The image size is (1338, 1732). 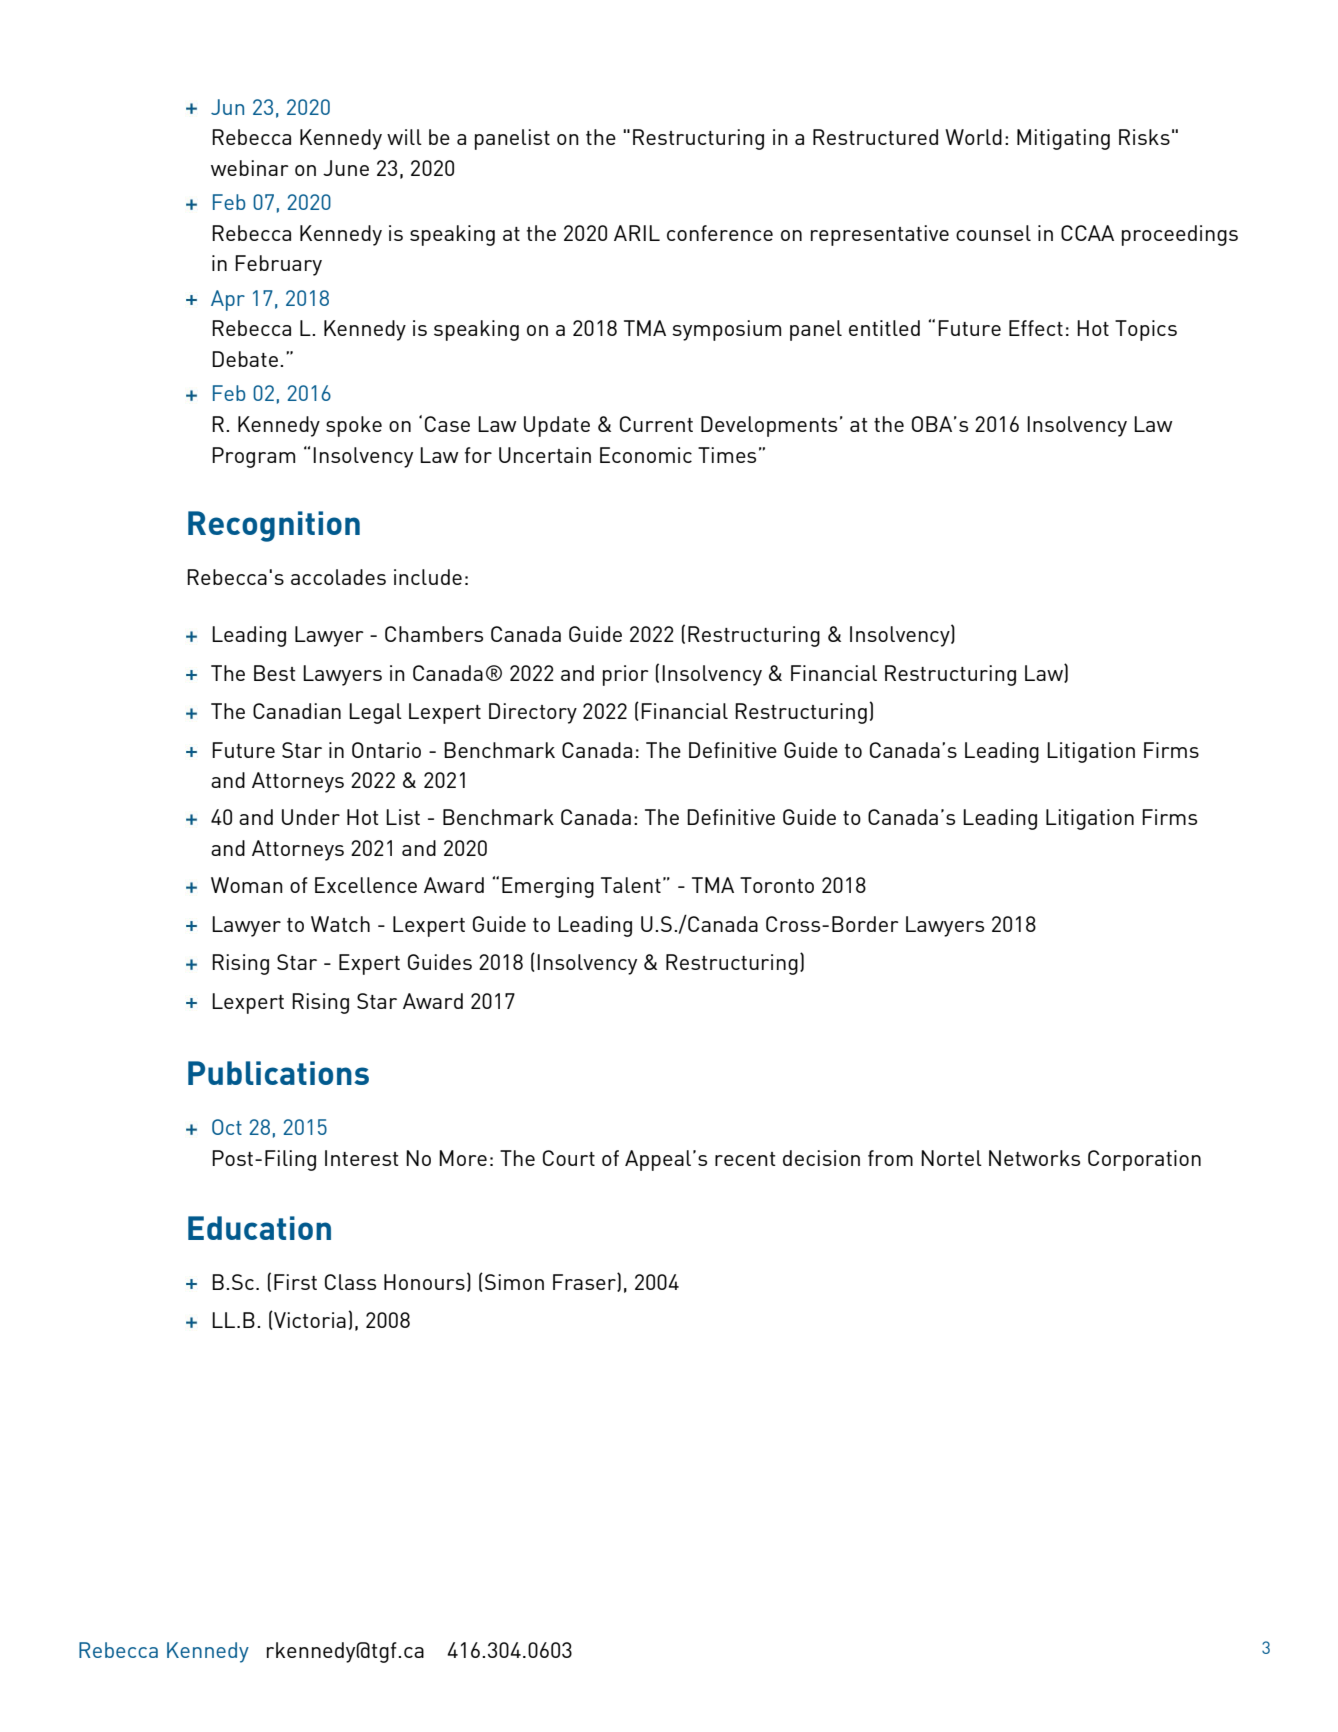 I want to click on Class, so click(x=350, y=1282).
